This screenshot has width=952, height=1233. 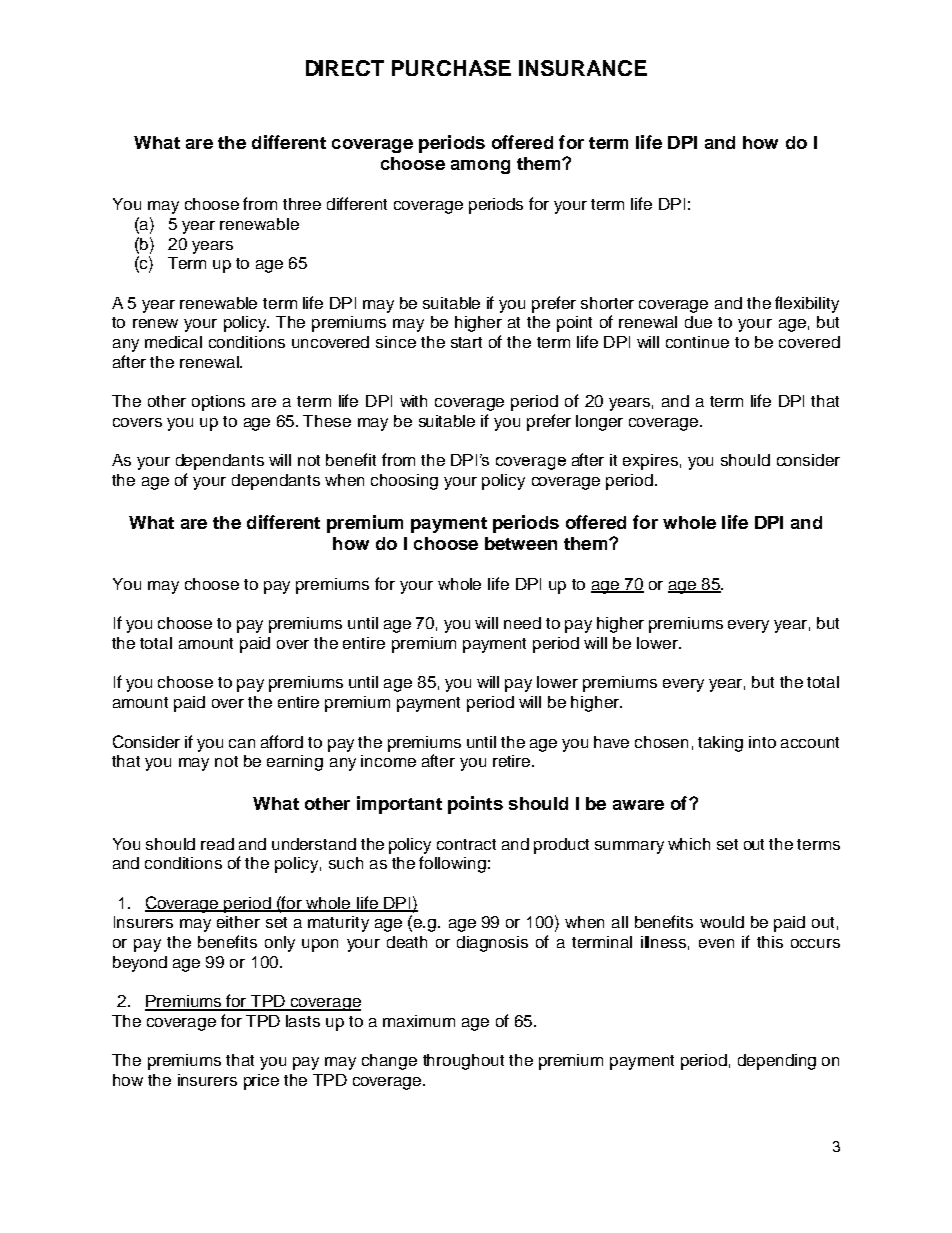 What do you see at coordinates (217, 844) in the screenshot?
I see `read` at bounding box center [217, 844].
